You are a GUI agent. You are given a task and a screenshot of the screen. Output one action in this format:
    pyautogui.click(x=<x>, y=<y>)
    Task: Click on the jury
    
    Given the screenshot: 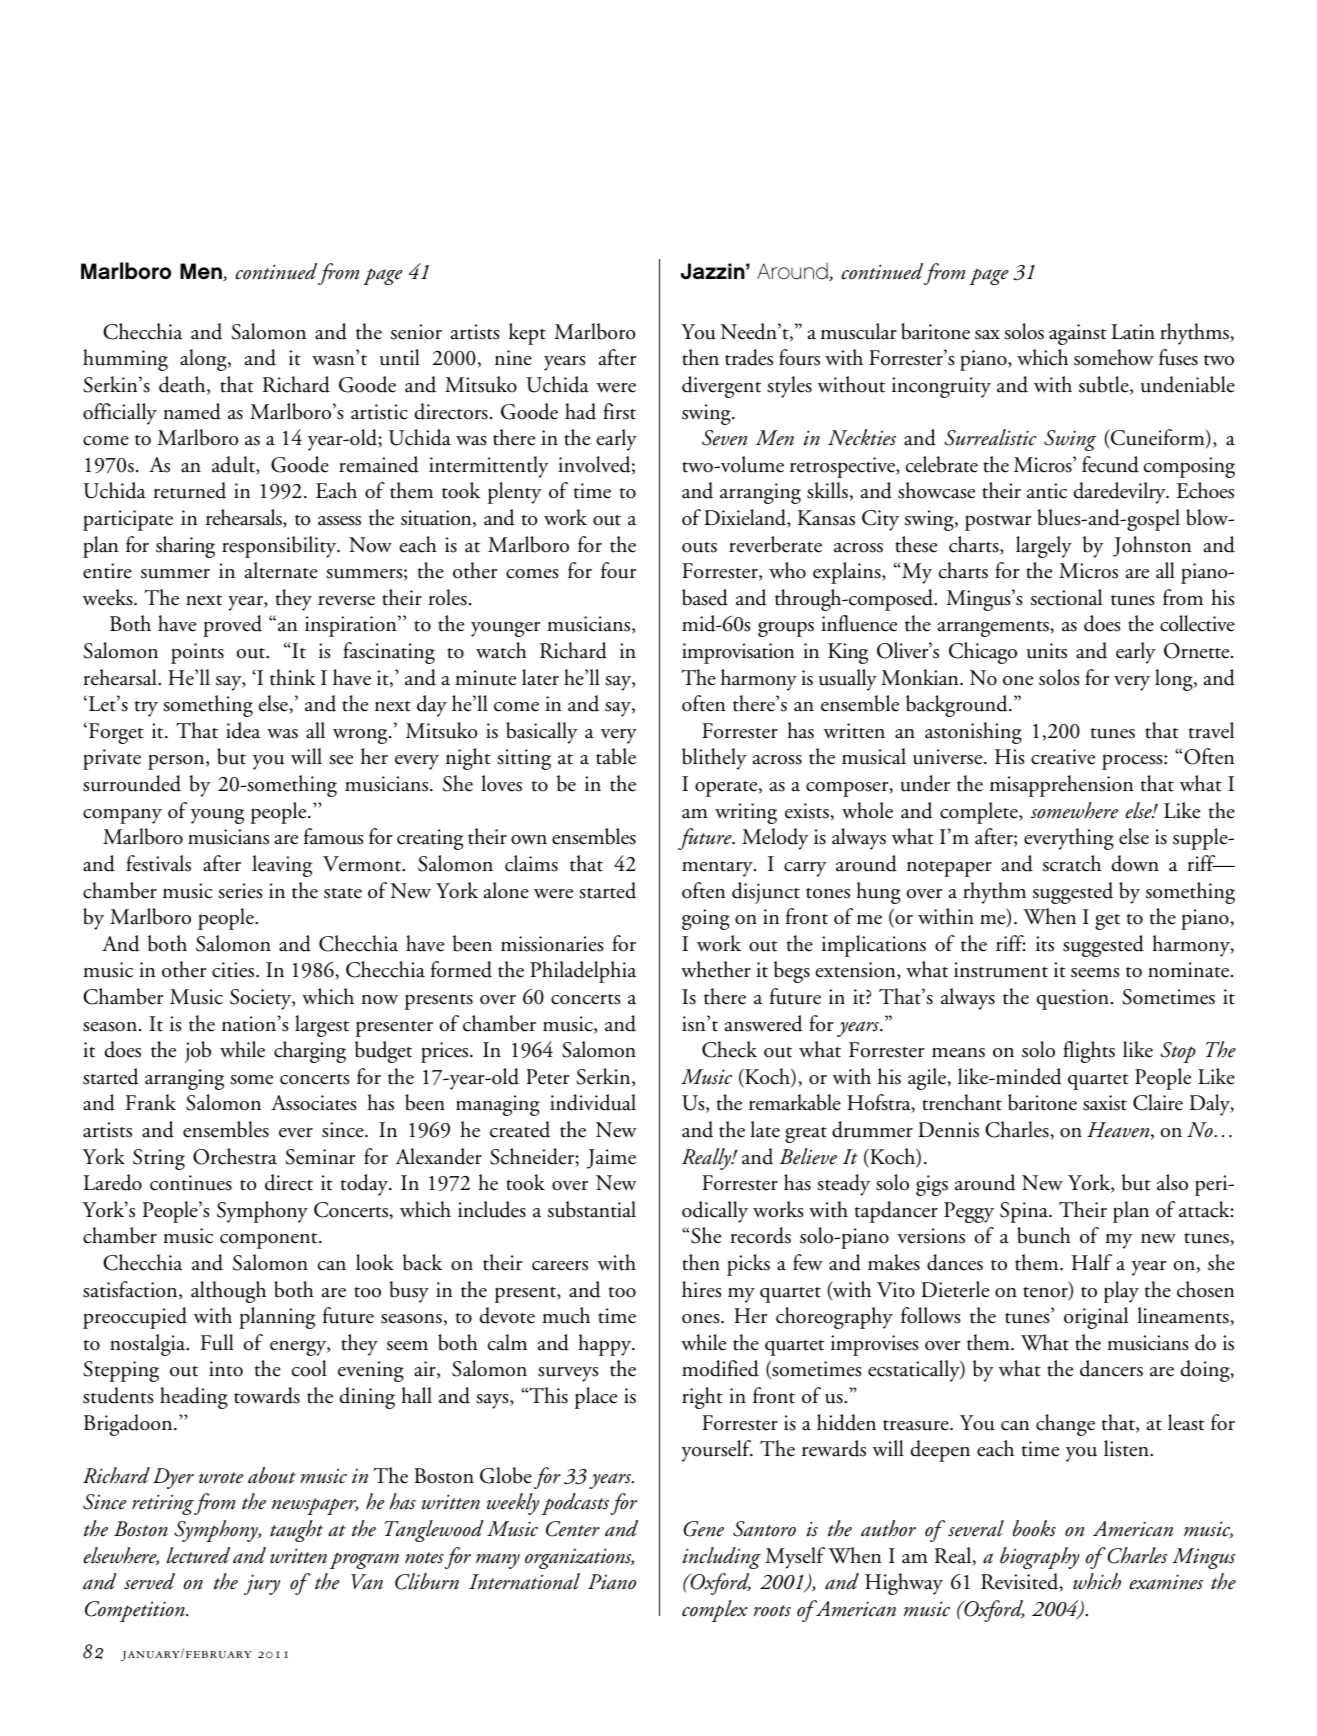 What is the action you would take?
    pyautogui.click(x=262, y=1584)
